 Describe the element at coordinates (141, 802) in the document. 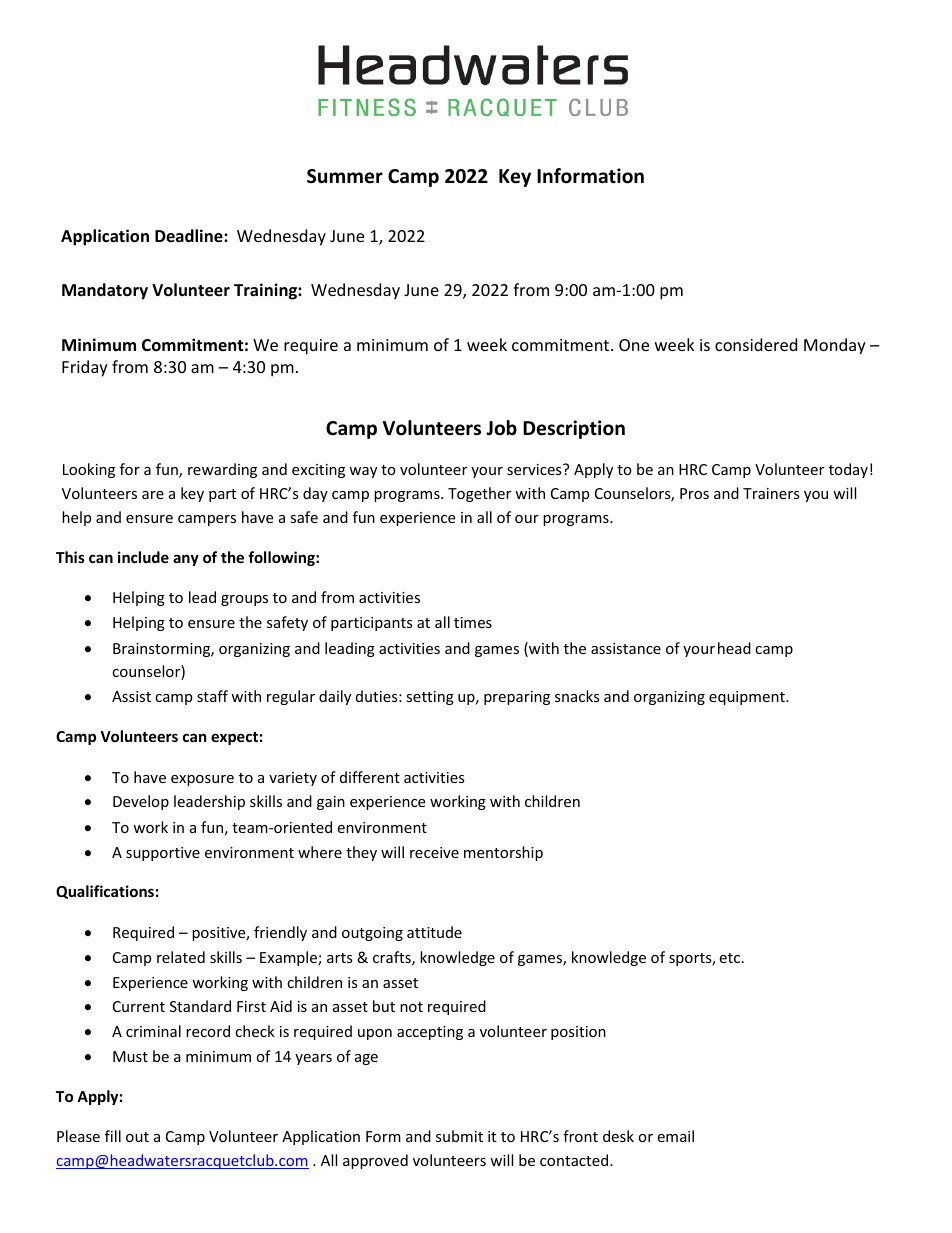

I see `Develop` at that location.
